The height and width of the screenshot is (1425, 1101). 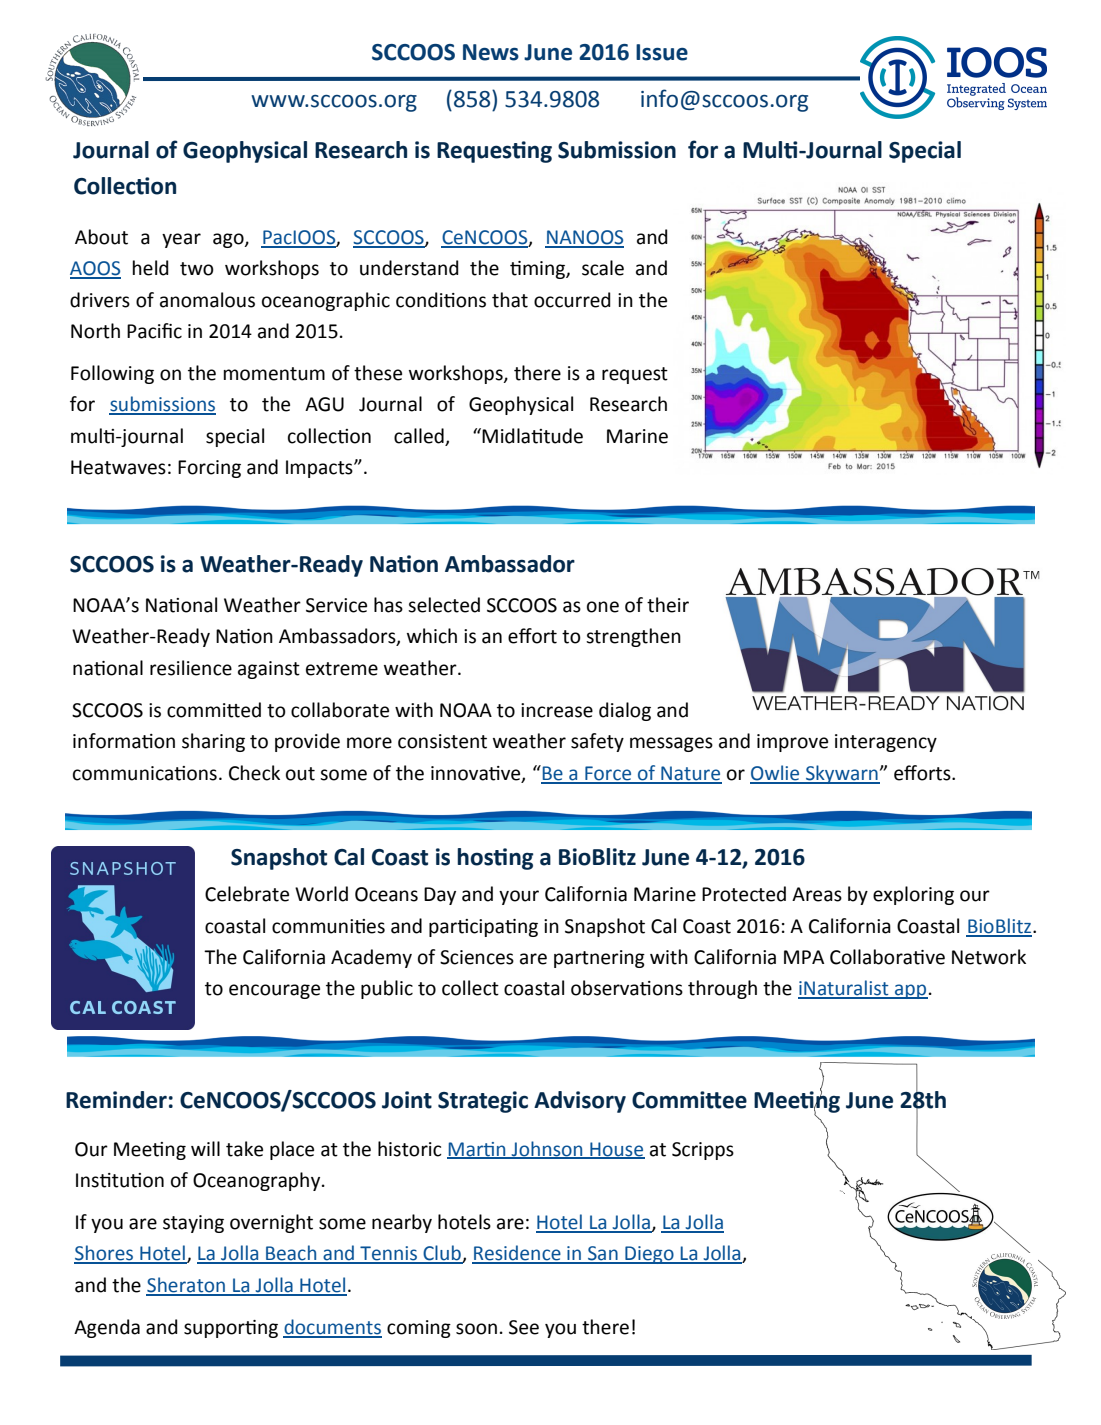 I want to click on increase, so click(x=557, y=710).
